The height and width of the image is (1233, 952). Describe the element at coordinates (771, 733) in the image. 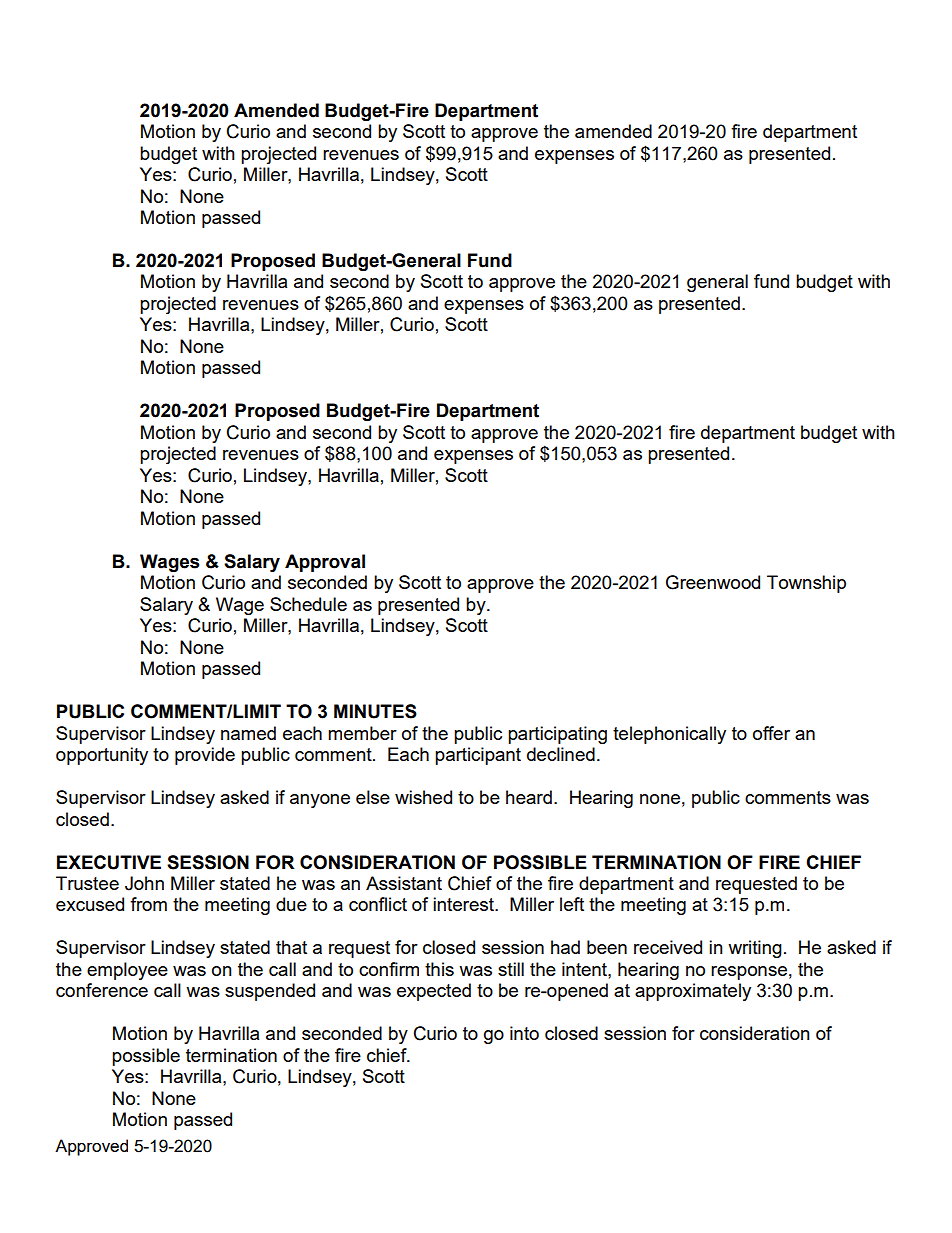

I see `offer` at that location.
